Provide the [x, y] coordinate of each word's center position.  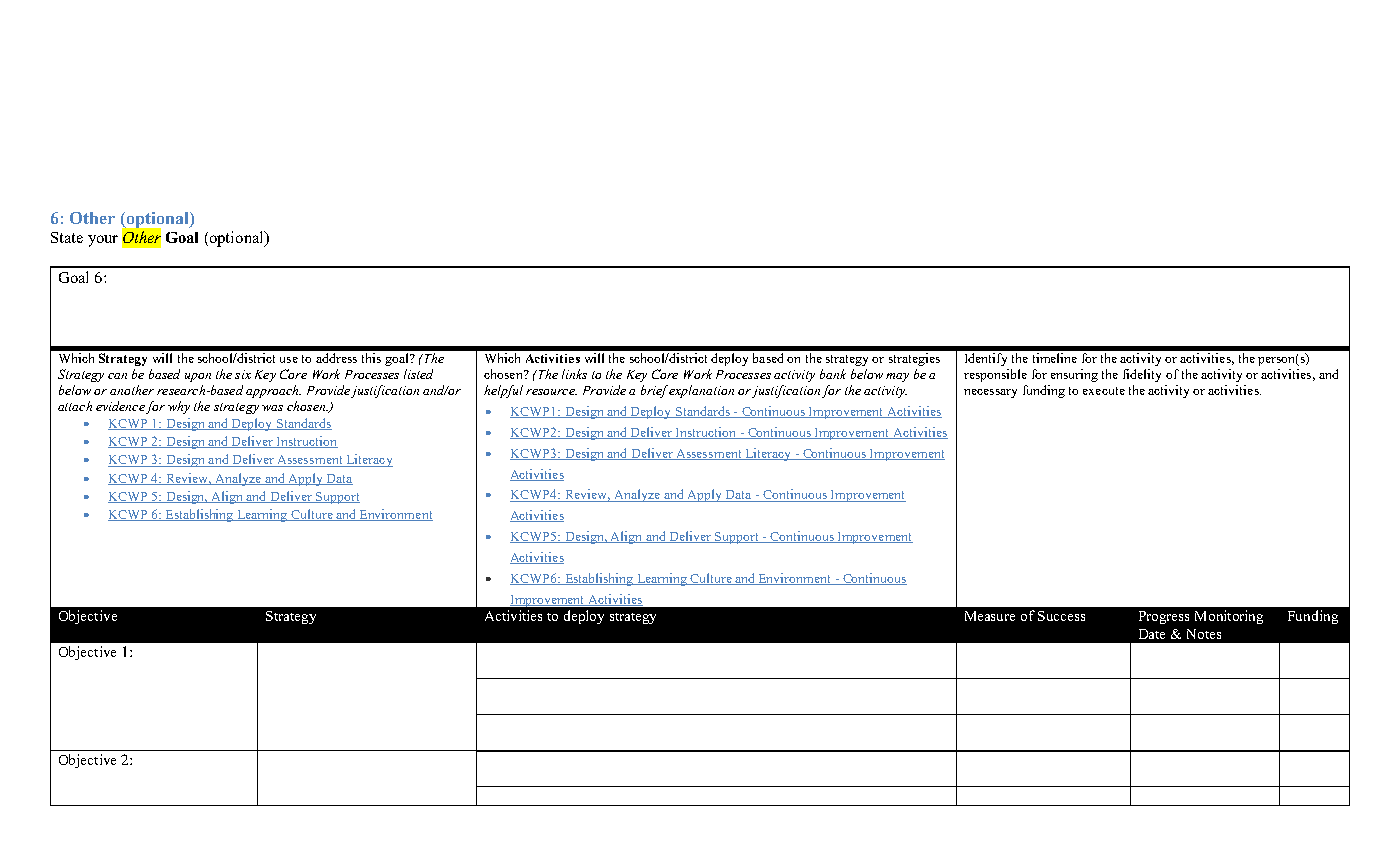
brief [655, 391]
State [67, 237]
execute [1104, 391]
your [103, 241]
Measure [990, 616]
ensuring [1074, 375]
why [179, 407]
